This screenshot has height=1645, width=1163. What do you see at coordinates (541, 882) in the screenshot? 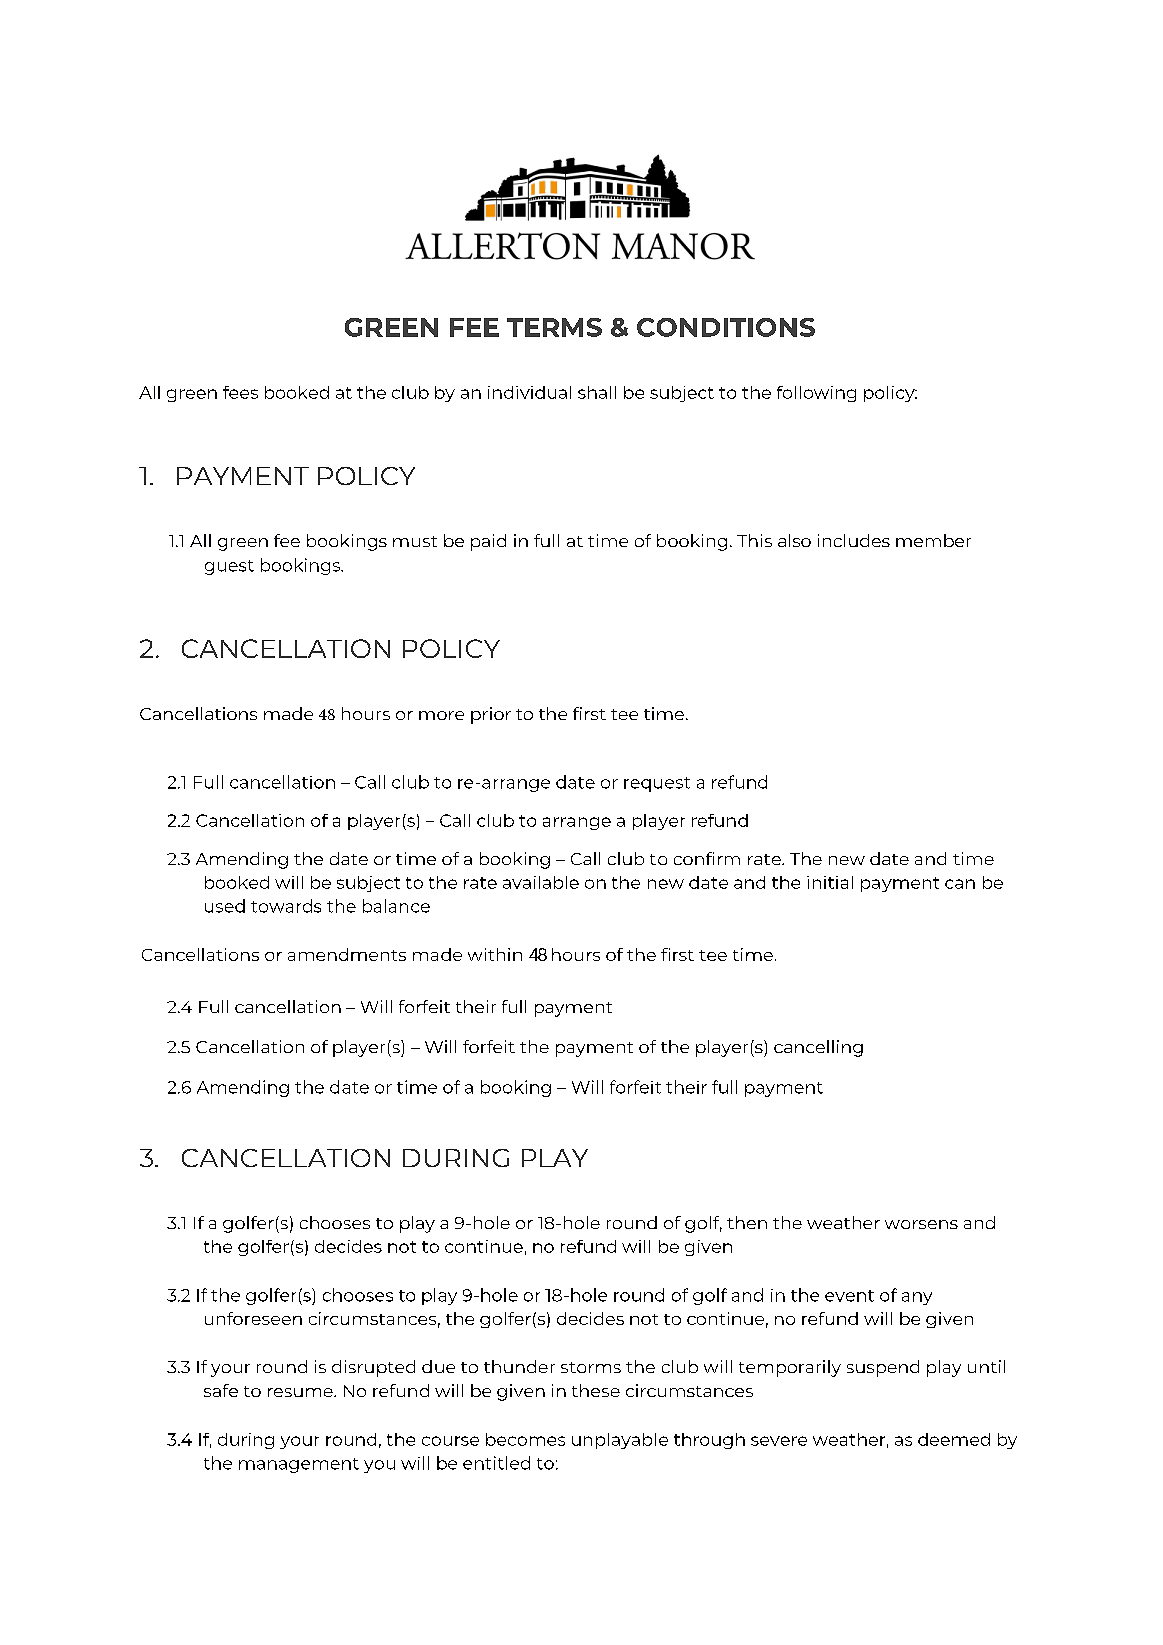
I see `available` at bounding box center [541, 882].
